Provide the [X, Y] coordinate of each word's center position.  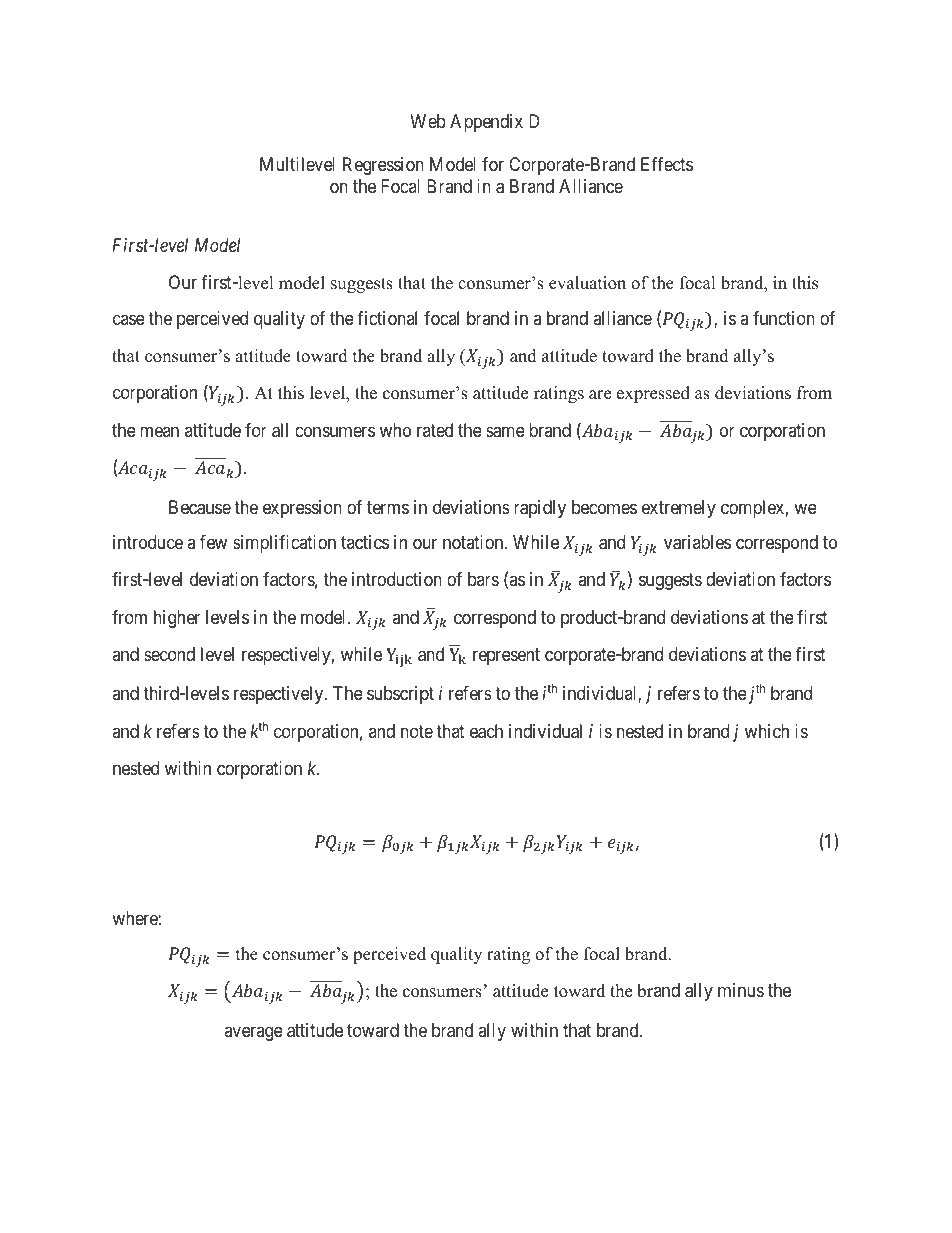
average [253, 1033]
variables [697, 542]
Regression [383, 166]
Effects [667, 164]
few [213, 542]
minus [741, 990]
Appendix [486, 123]
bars [483, 579]
